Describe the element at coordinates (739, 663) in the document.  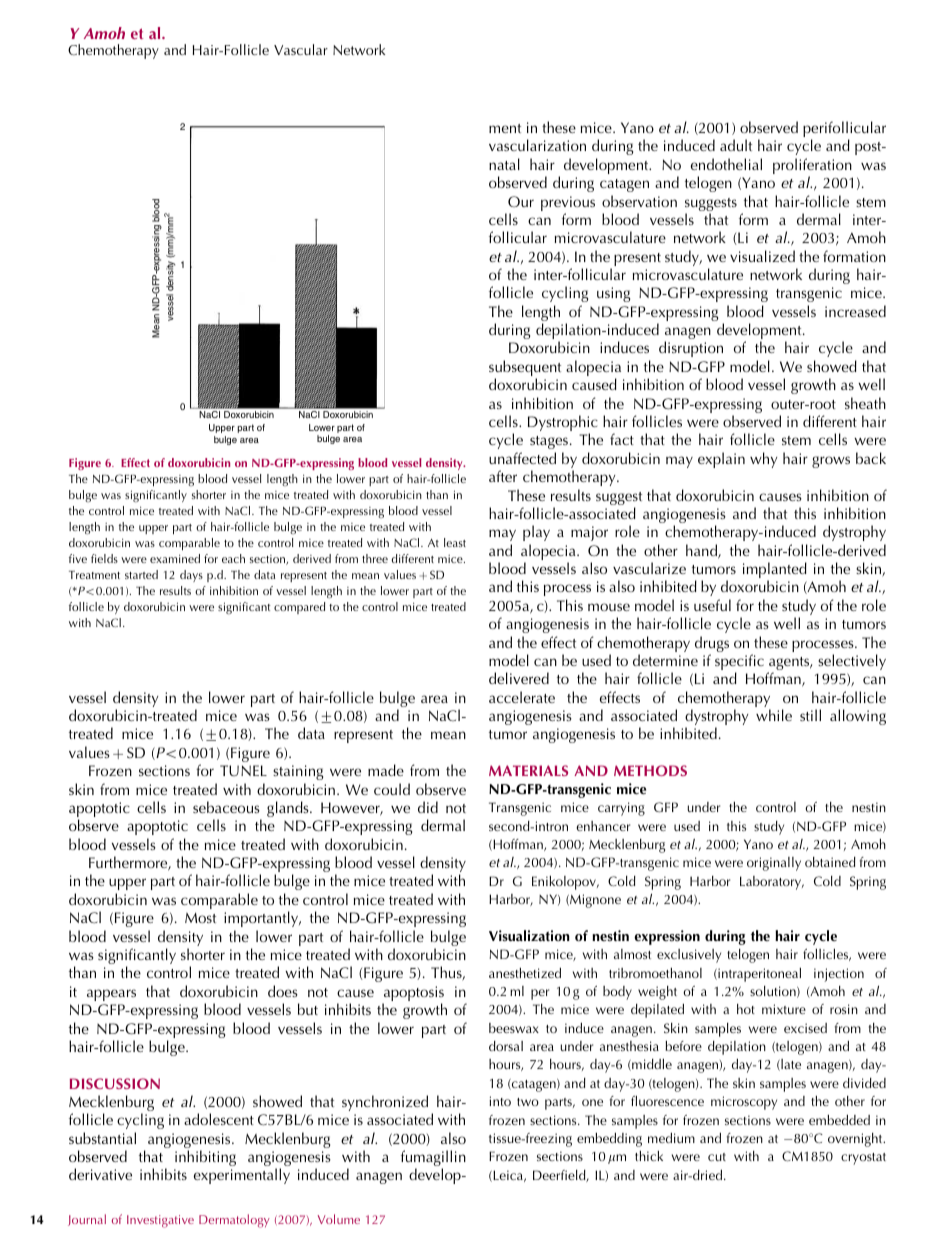
I see `specific` at that location.
